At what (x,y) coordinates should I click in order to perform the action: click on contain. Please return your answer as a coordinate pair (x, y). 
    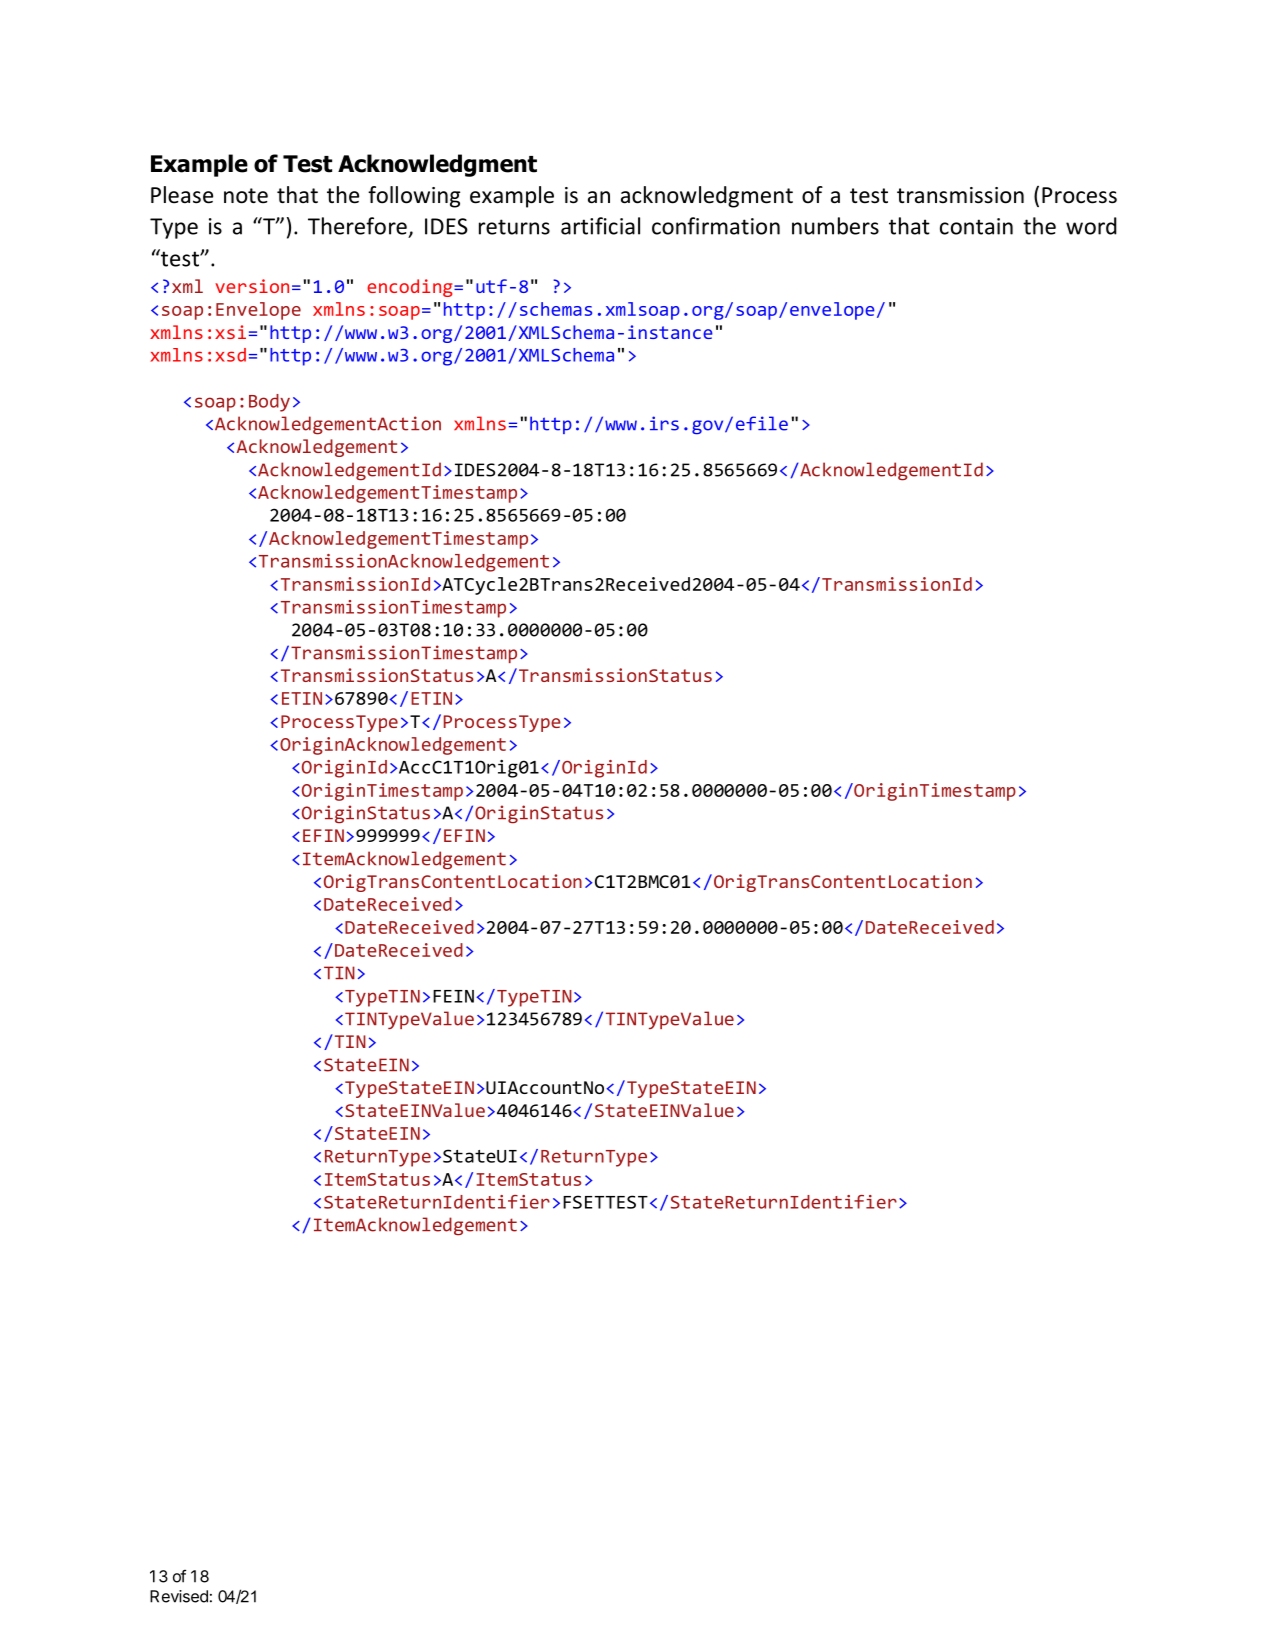
    Looking at the image, I should click on (976, 226).
